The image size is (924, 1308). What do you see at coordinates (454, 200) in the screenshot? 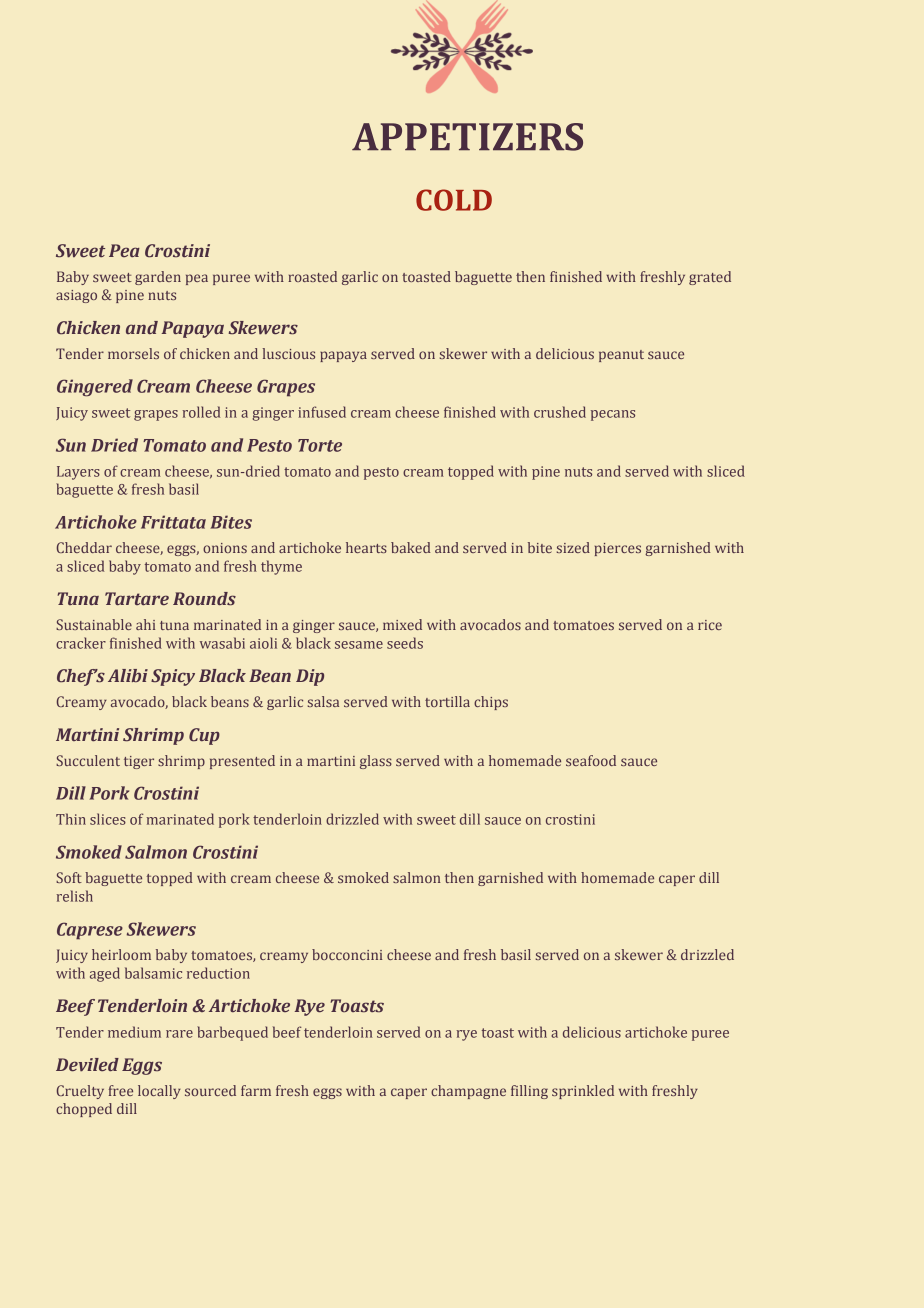
I see `COLD` at bounding box center [454, 200].
